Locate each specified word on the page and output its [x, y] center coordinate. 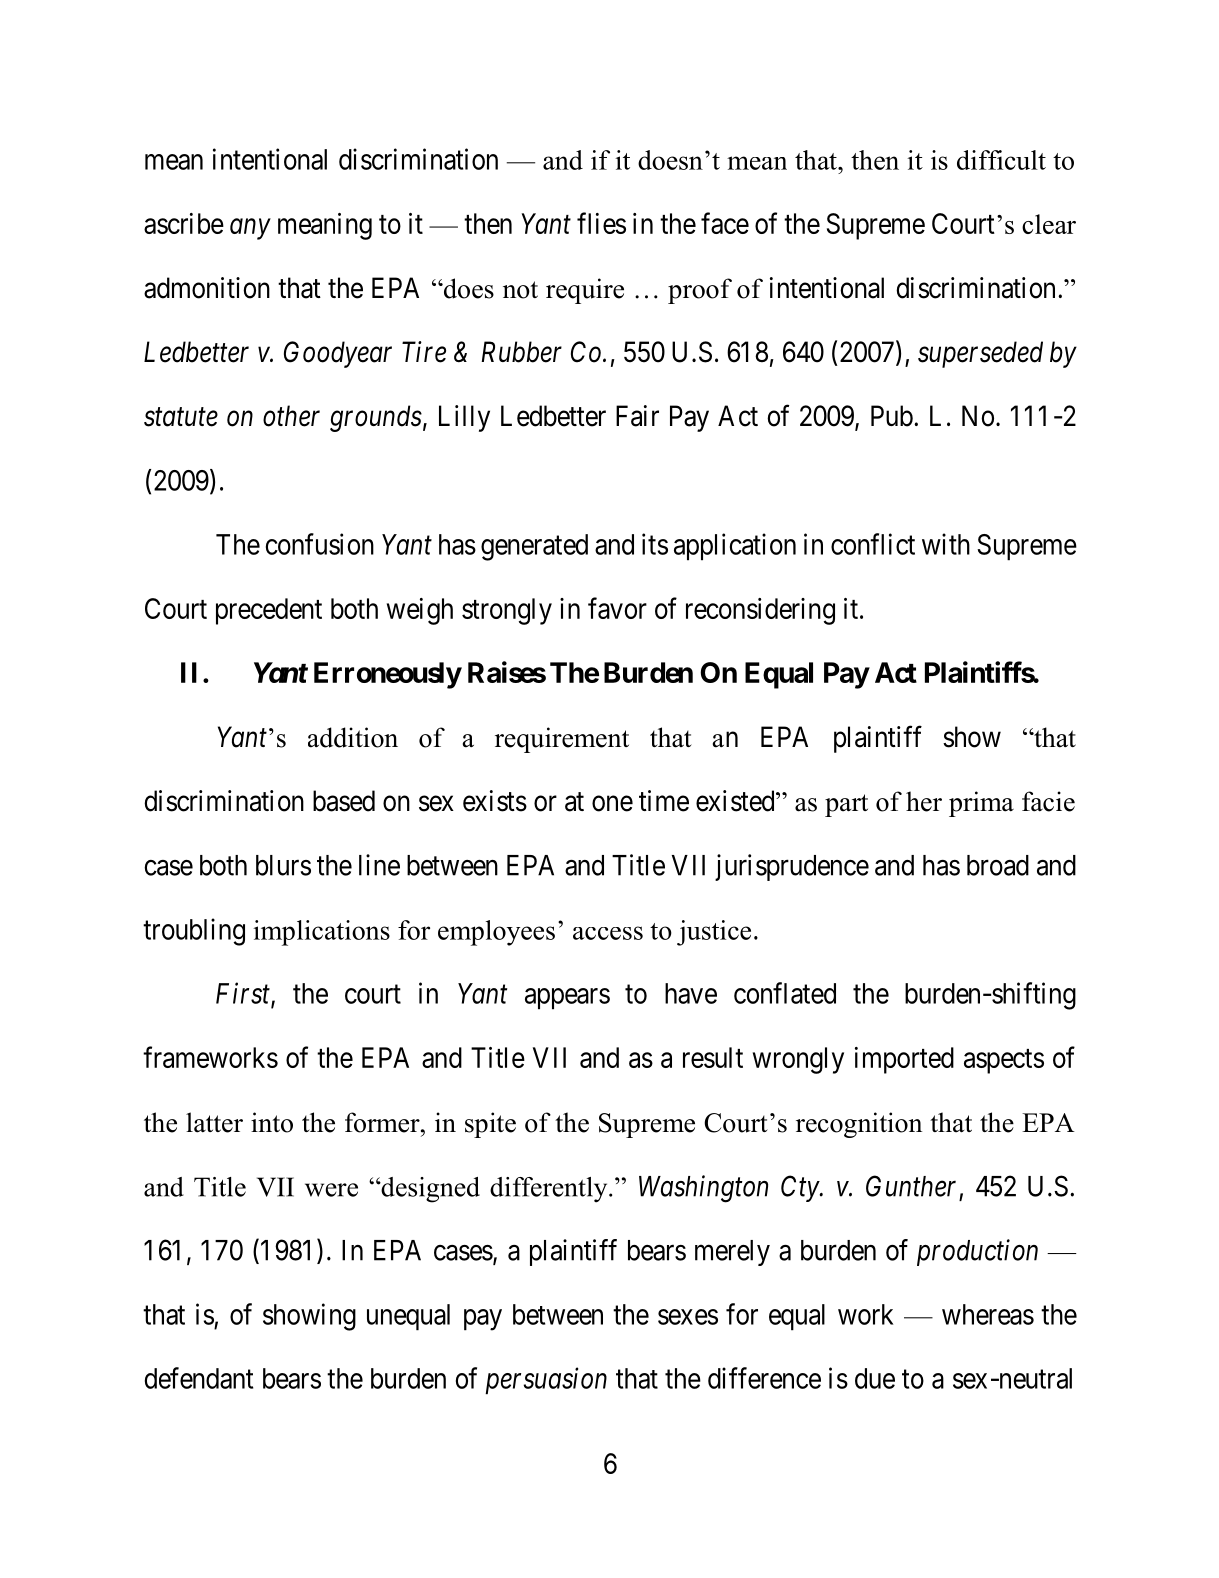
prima [981, 804]
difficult [1001, 160]
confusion [320, 544]
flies [601, 223]
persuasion [546, 1381]
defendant [199, 1378]
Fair [637, 416]
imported [904, 1060]
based [344, 801]
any [250, 229]
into [272, 1122]
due [875, 1378]
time [664, 801]
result [713, 1057]
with [946, 544]
